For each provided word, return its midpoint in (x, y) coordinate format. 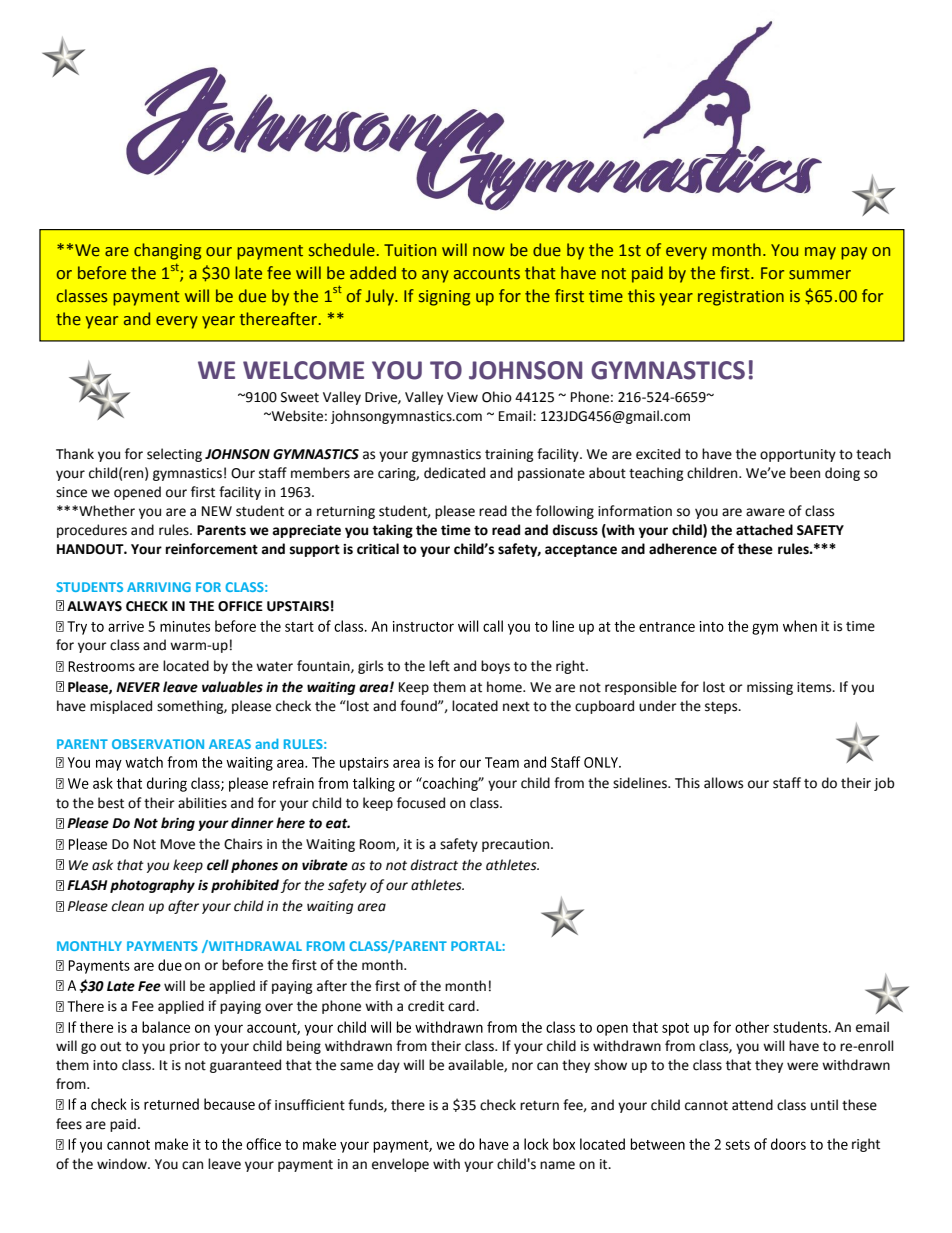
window (123, 1164)
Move (178, 844)
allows (723, 783)
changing (167, 251)
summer (820, 275)
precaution (517, 845)
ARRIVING (159, 587)
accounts (487, 274)
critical (378, 549)
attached (764, 530)
